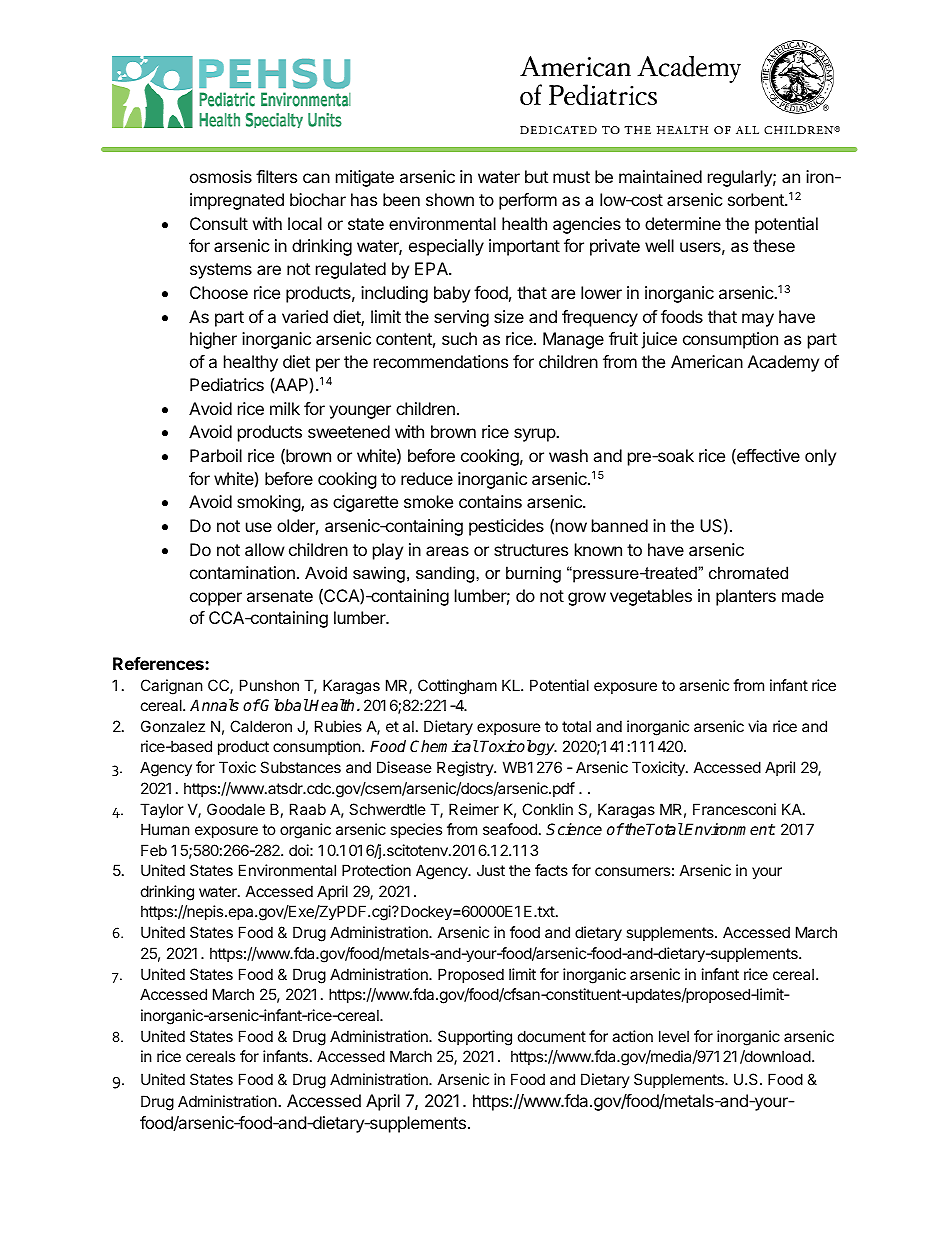 This image has height=1233, width=952. What do you see at coordinates (552, 1036) in the image?
I see `document` at bounding box center [552, 1036].
